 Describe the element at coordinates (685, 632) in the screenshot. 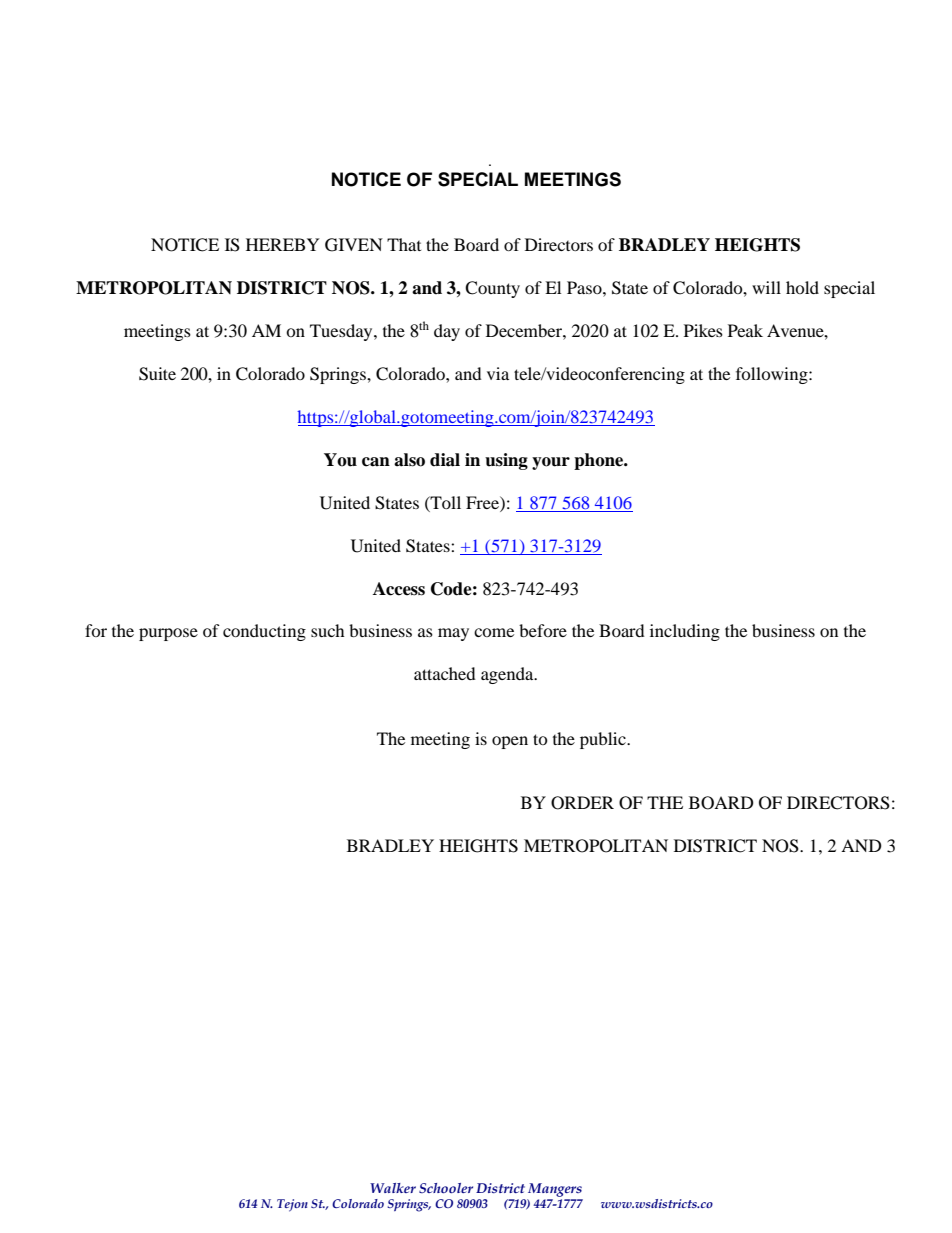

I see `including` at that location.
